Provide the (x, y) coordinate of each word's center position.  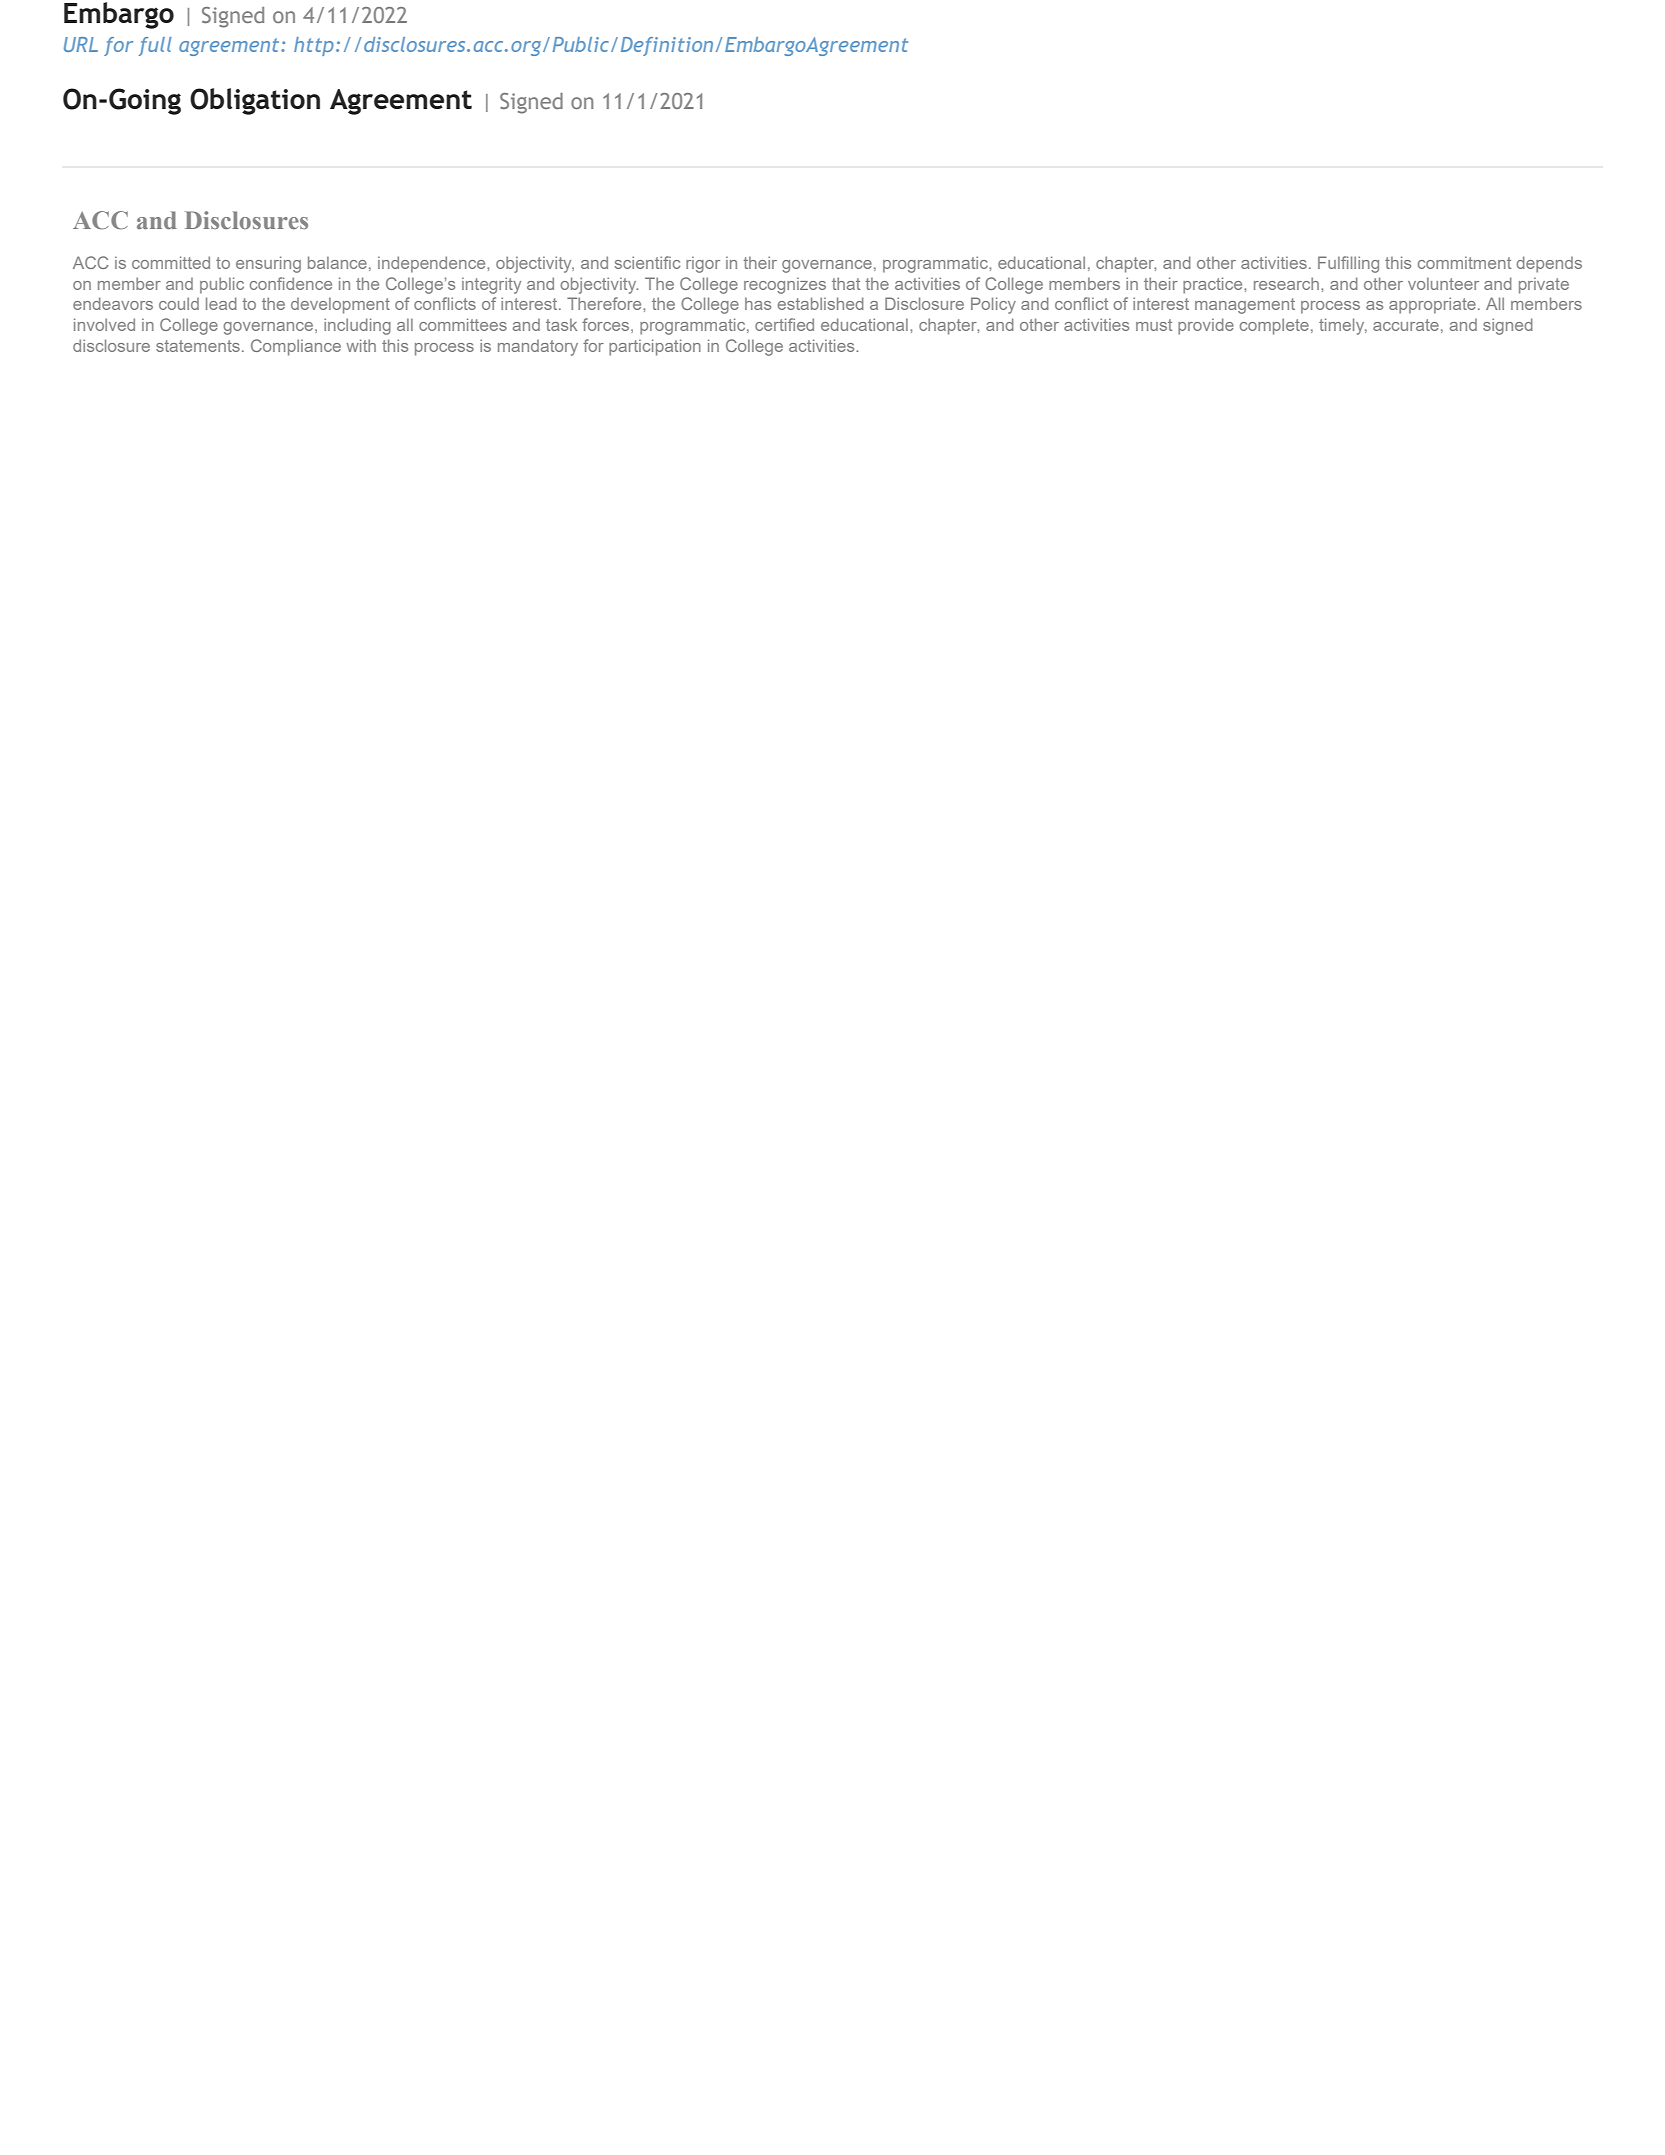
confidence (291, 283)
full (155, 46)
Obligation (255, 101)
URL (81, 44)
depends (1549, 264)
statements (198, 346)
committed (171, 262)
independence (433, 264)
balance (337, 262)
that (846, 283)
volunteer (1443, 283)
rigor (703, 265)
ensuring (268, 264)
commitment (1464, 263)
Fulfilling (1348, 264)
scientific (647, 262)
